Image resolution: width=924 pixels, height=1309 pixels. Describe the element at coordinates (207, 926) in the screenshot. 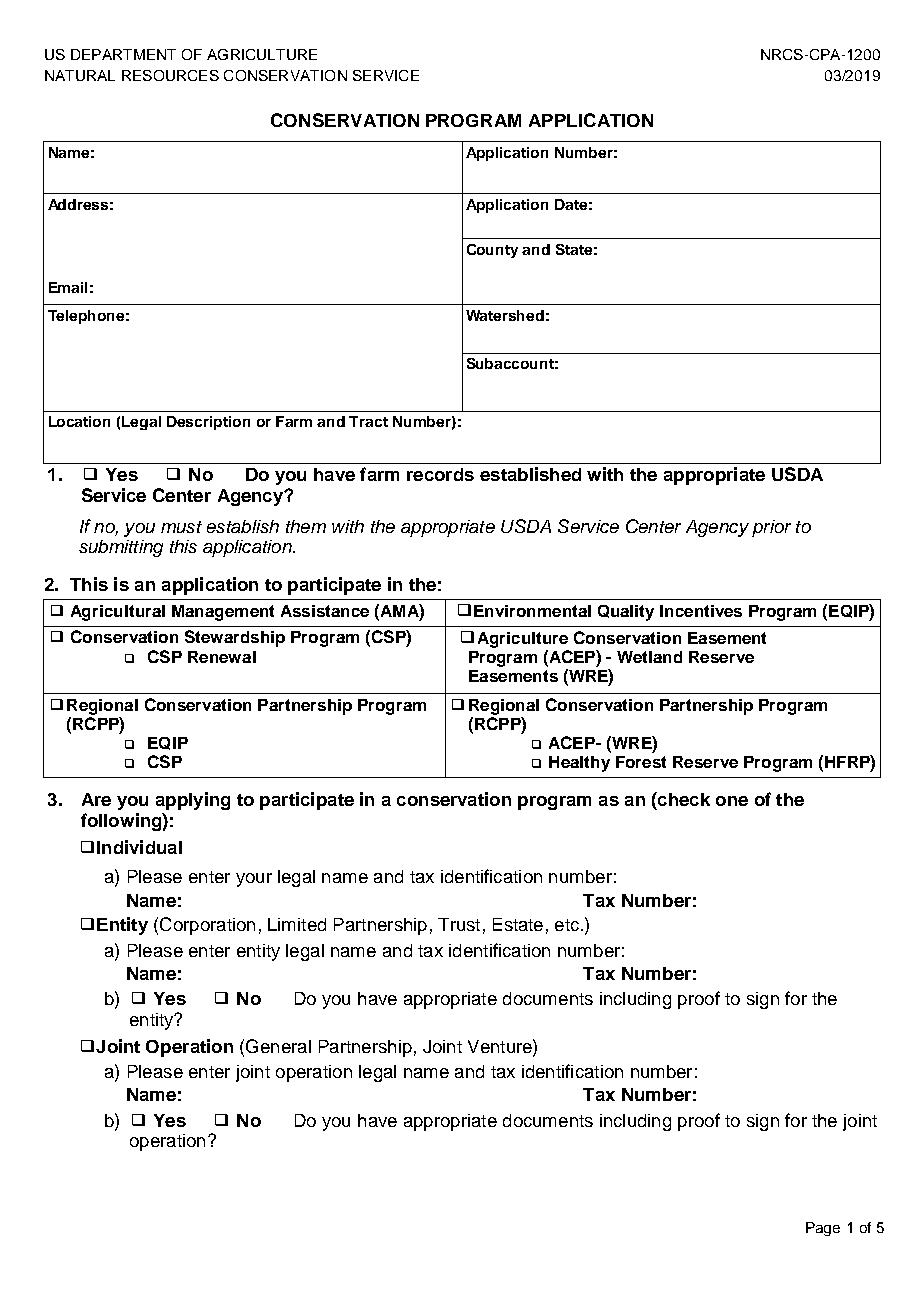

I see `Corporation` at that location.
